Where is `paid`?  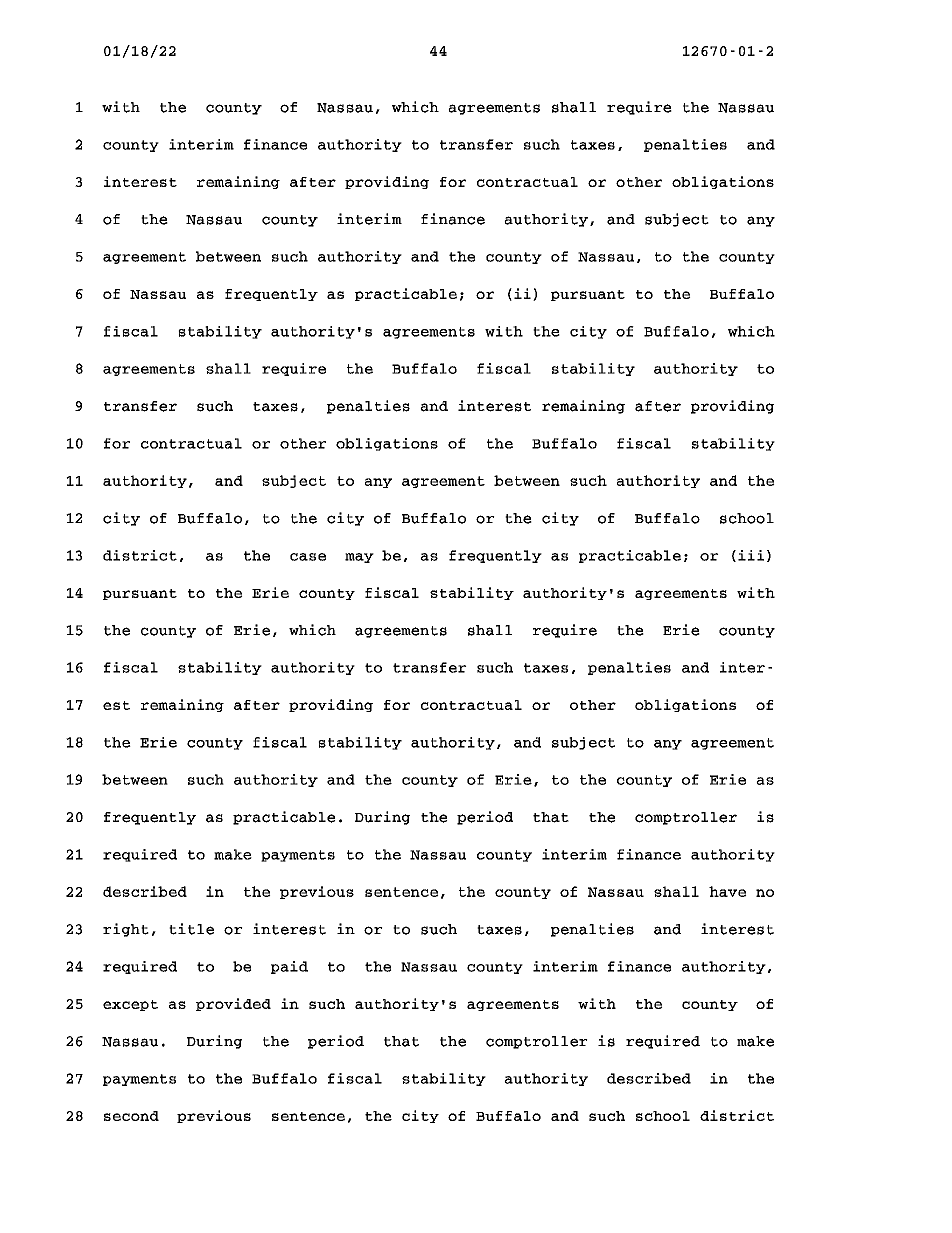
paid is located at coordinates (289, 967).
